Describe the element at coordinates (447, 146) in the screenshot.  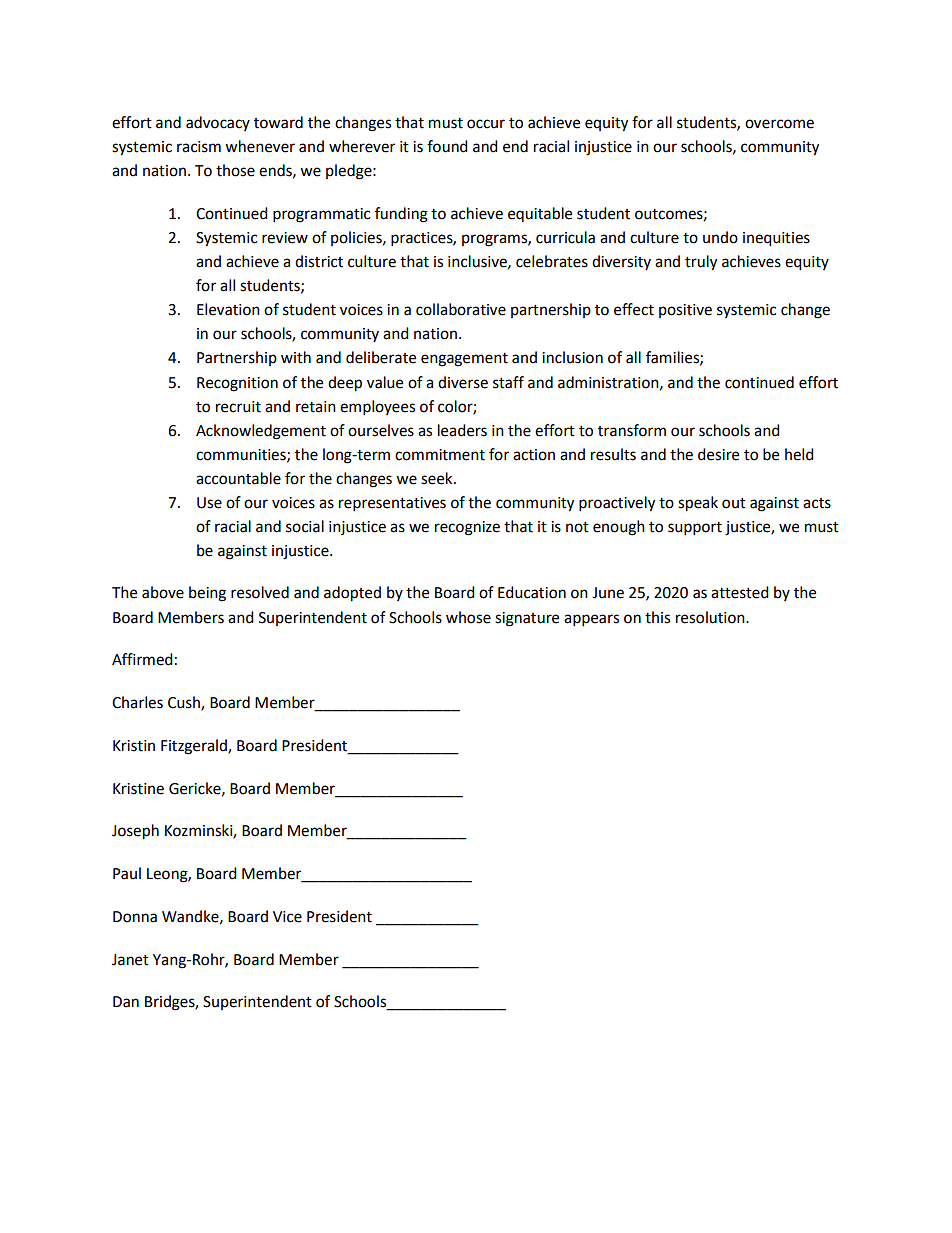
I see `found` at that location.
